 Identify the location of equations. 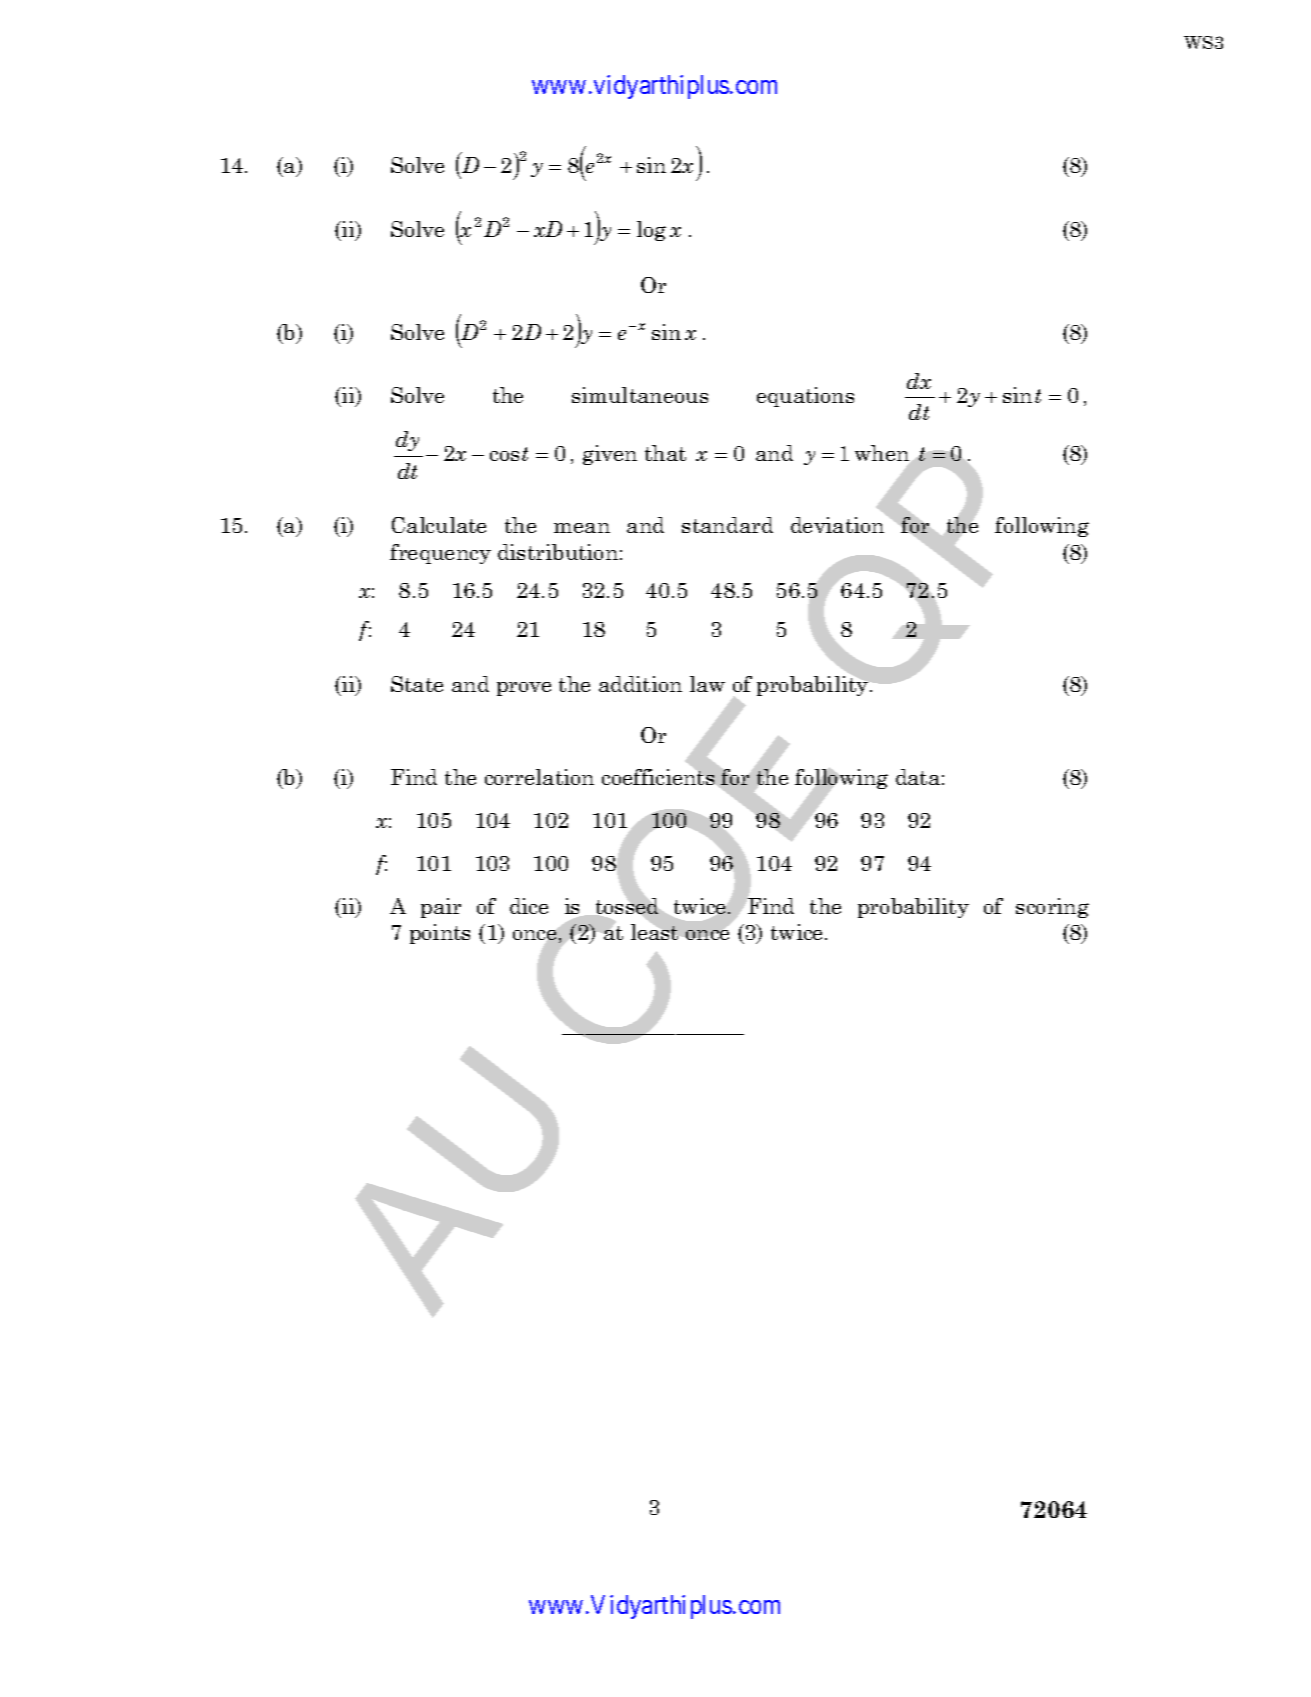
(805, 397).
